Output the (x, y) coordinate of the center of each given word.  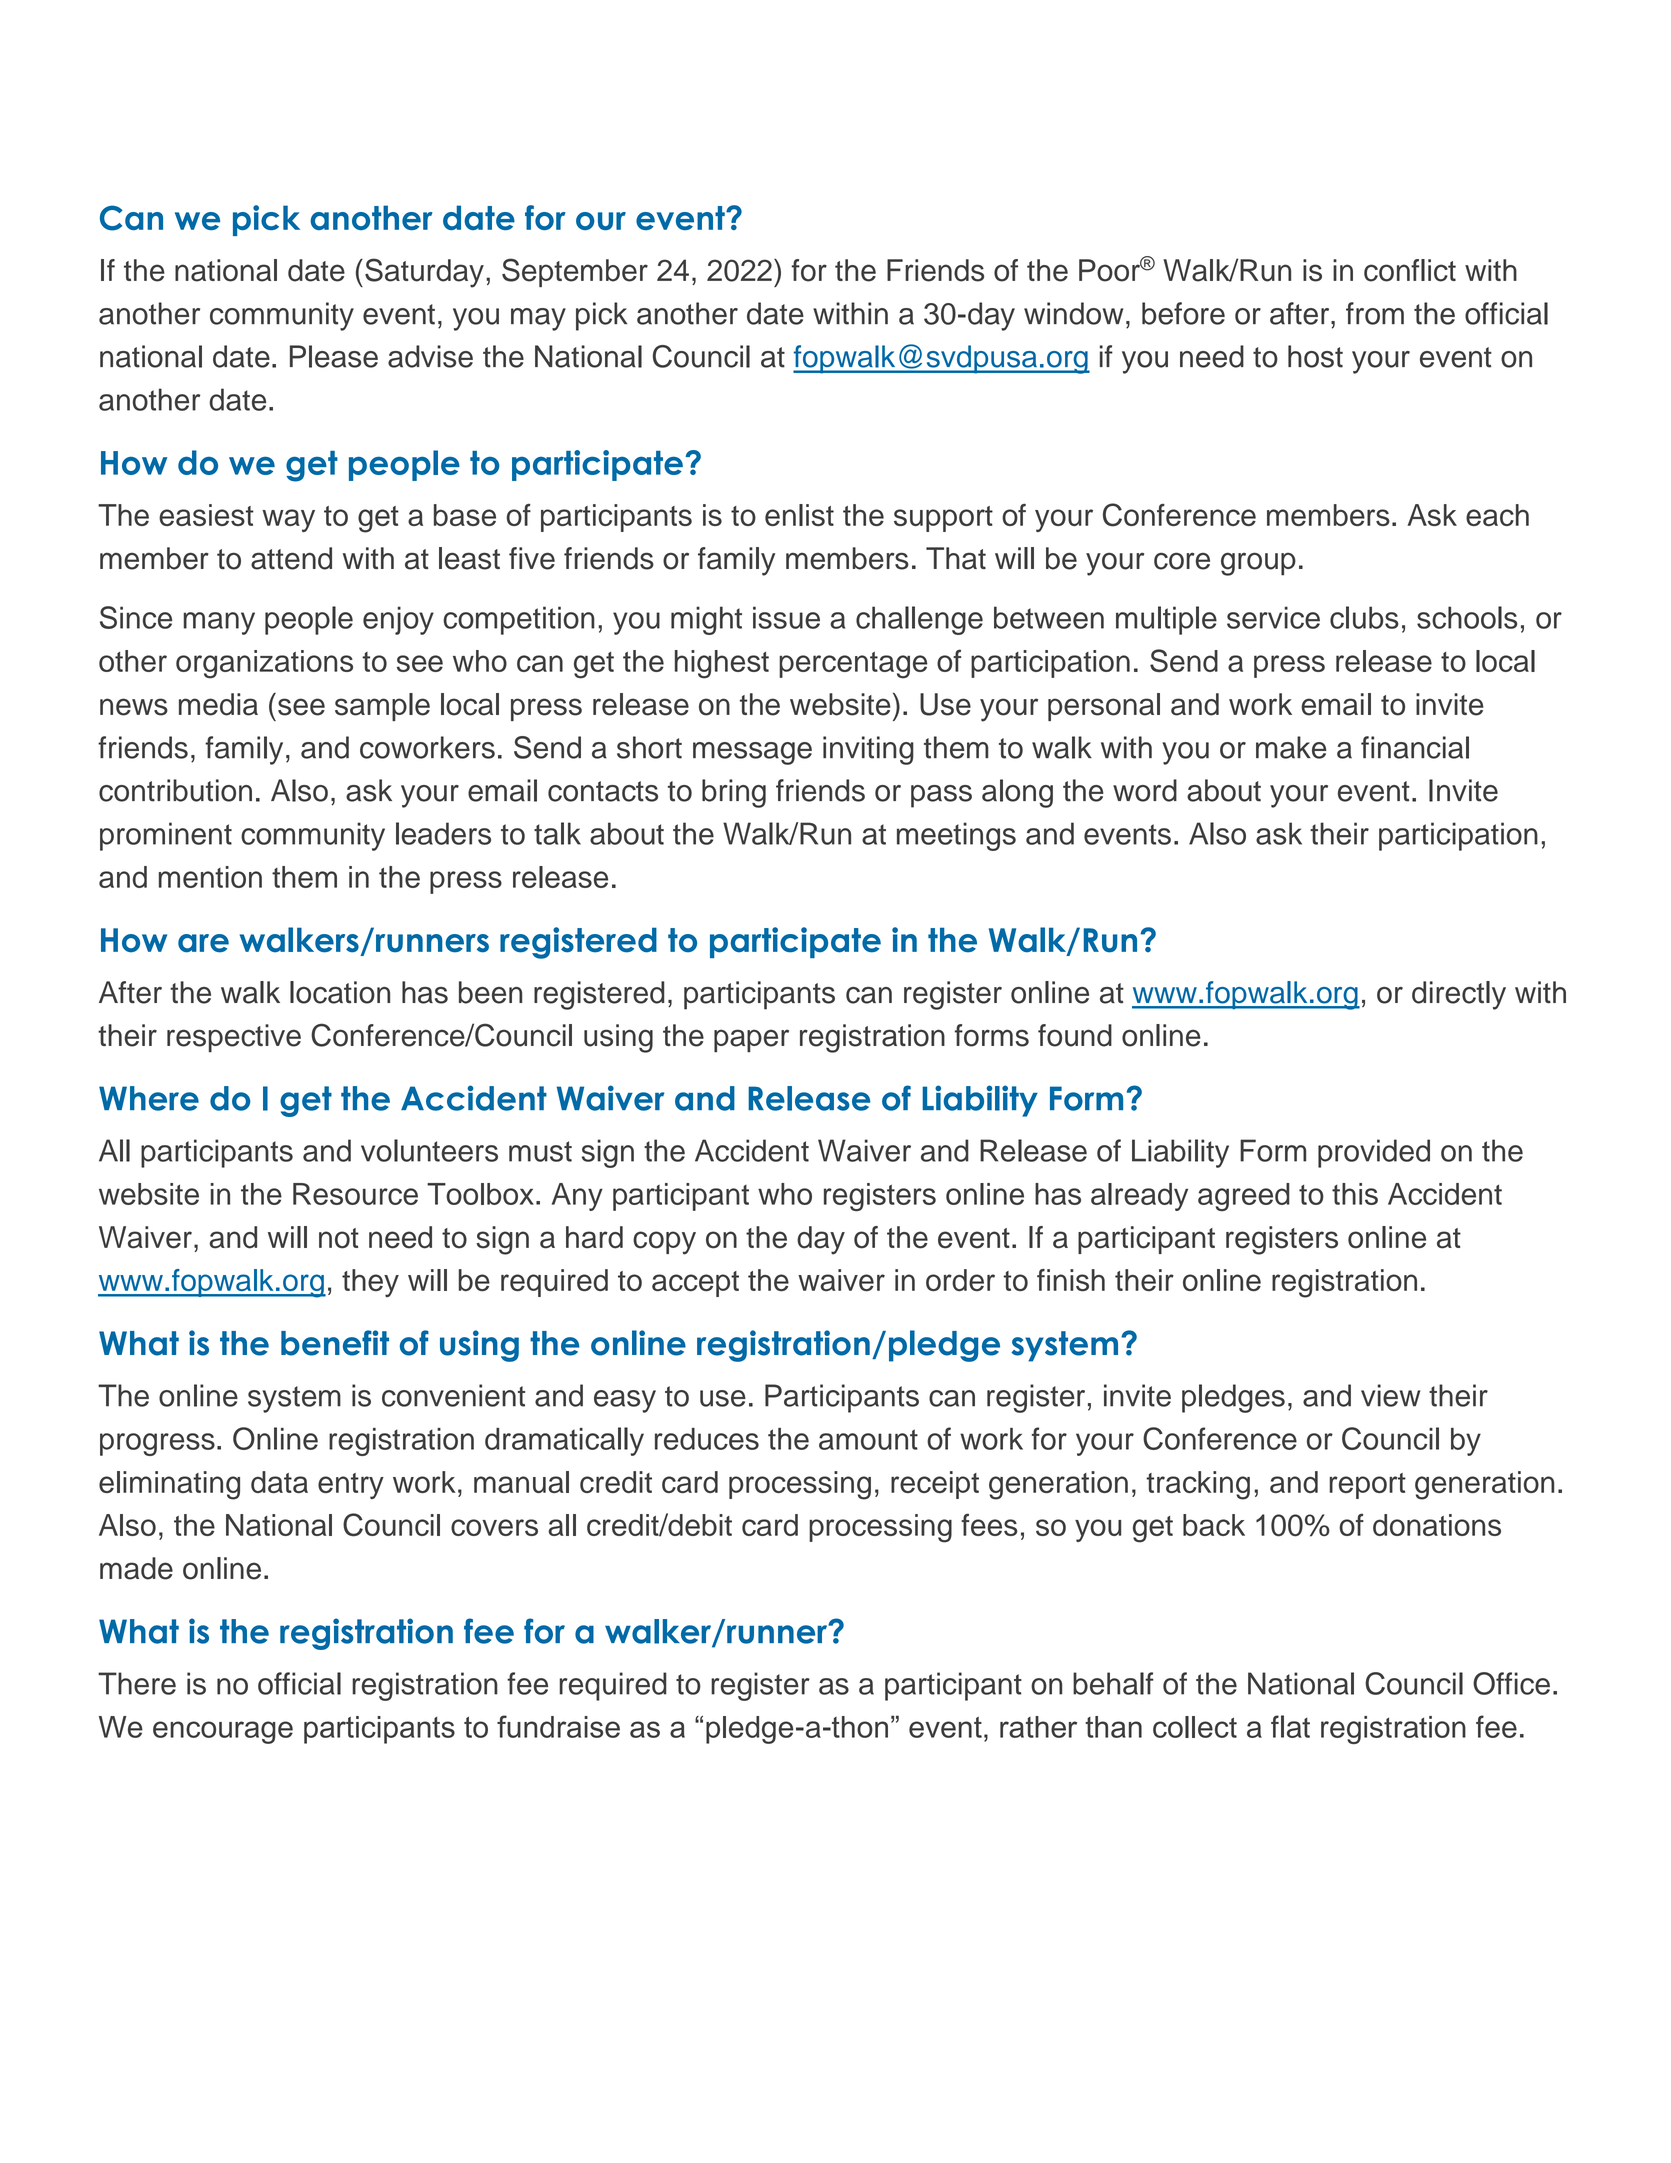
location (340, 992)
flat (1290, 1726)
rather (1038, 1727)
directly (1459, 995)
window (1073, 313)
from (1375, 313)
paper (751, 1041)
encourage (223, 1732)
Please (334, 356)
